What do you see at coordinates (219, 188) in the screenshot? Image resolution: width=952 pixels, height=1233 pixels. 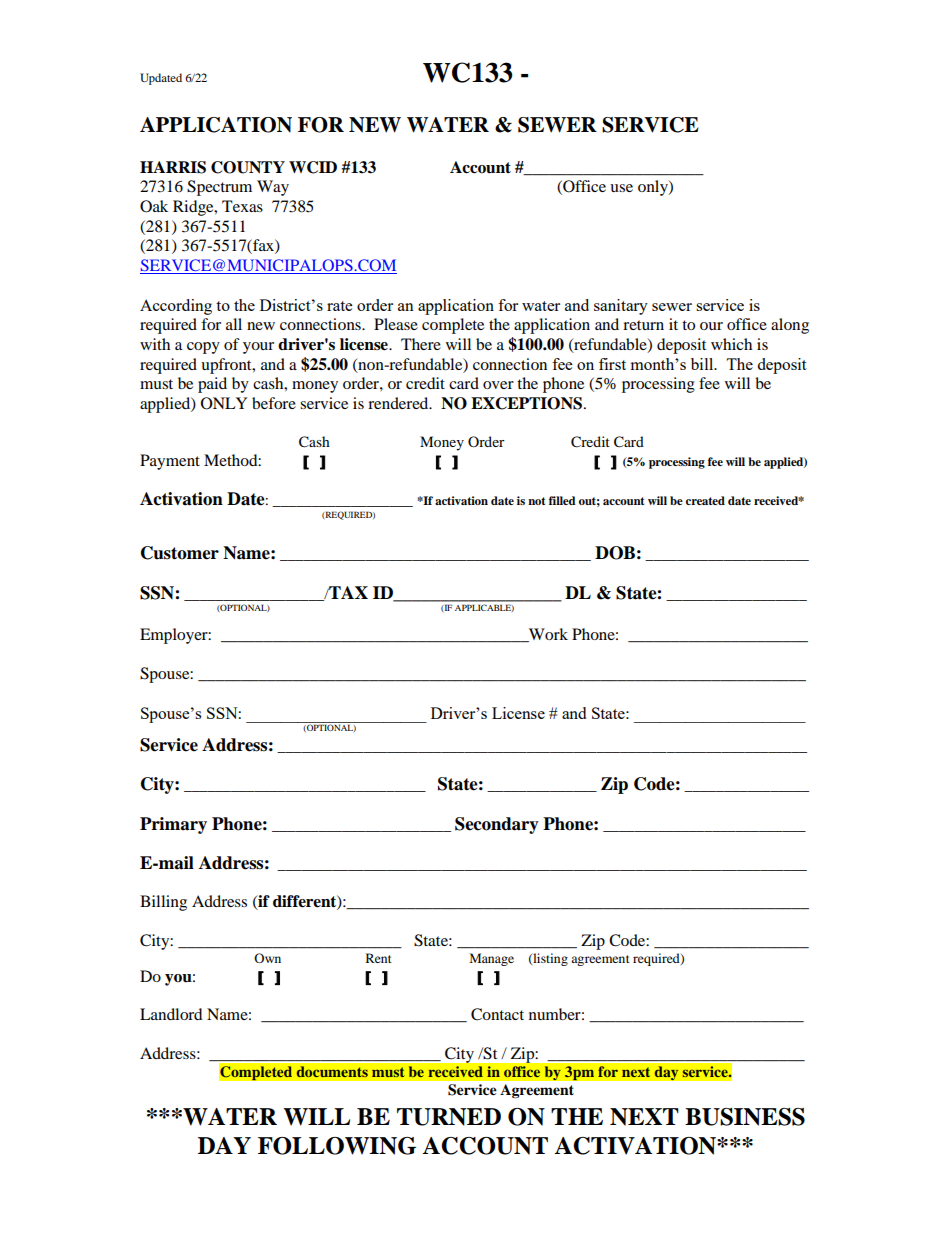 I see `Spectrum` at bounding box center [219, 188].
